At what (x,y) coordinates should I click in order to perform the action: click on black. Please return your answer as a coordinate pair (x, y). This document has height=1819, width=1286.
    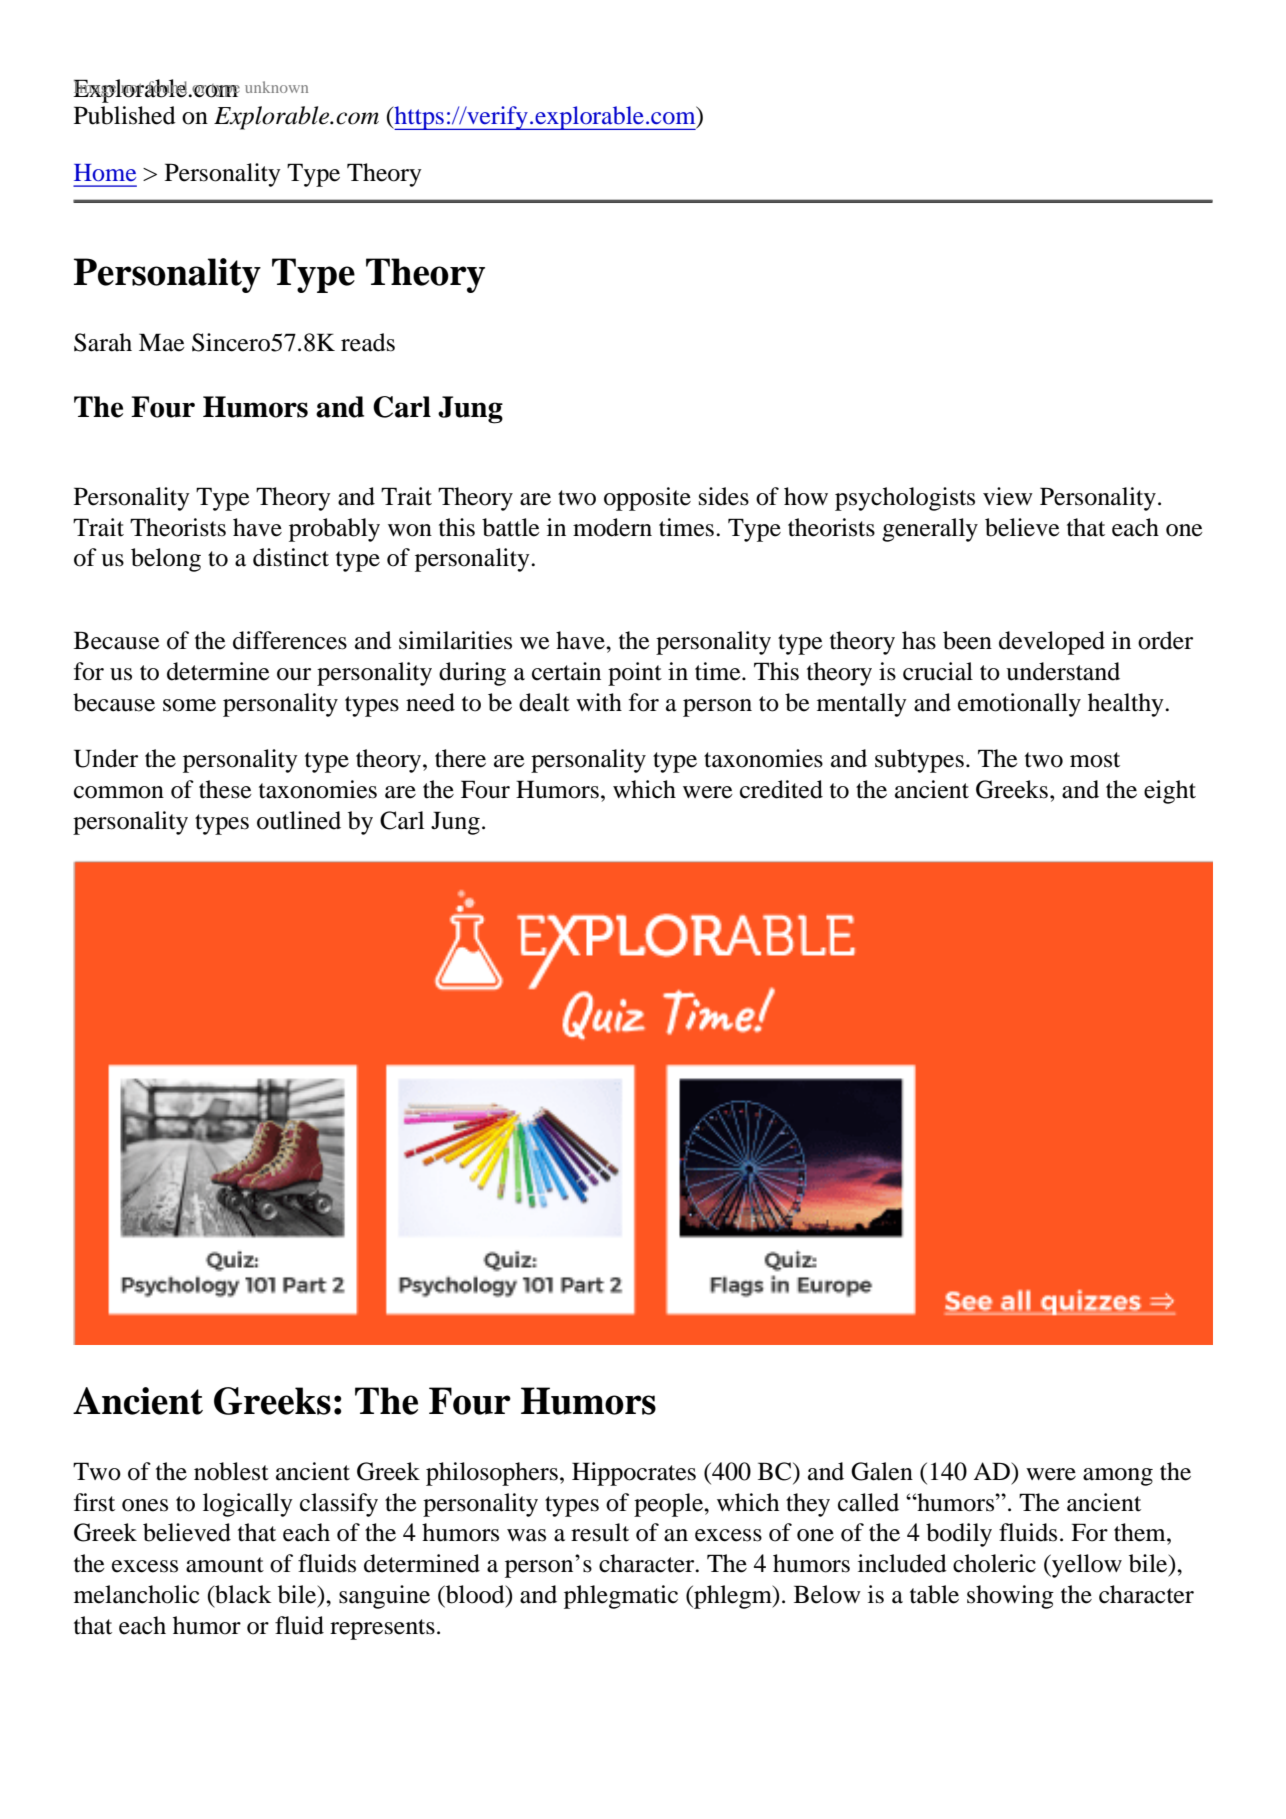
    Looking at the image, I should click on (242, 1594).
